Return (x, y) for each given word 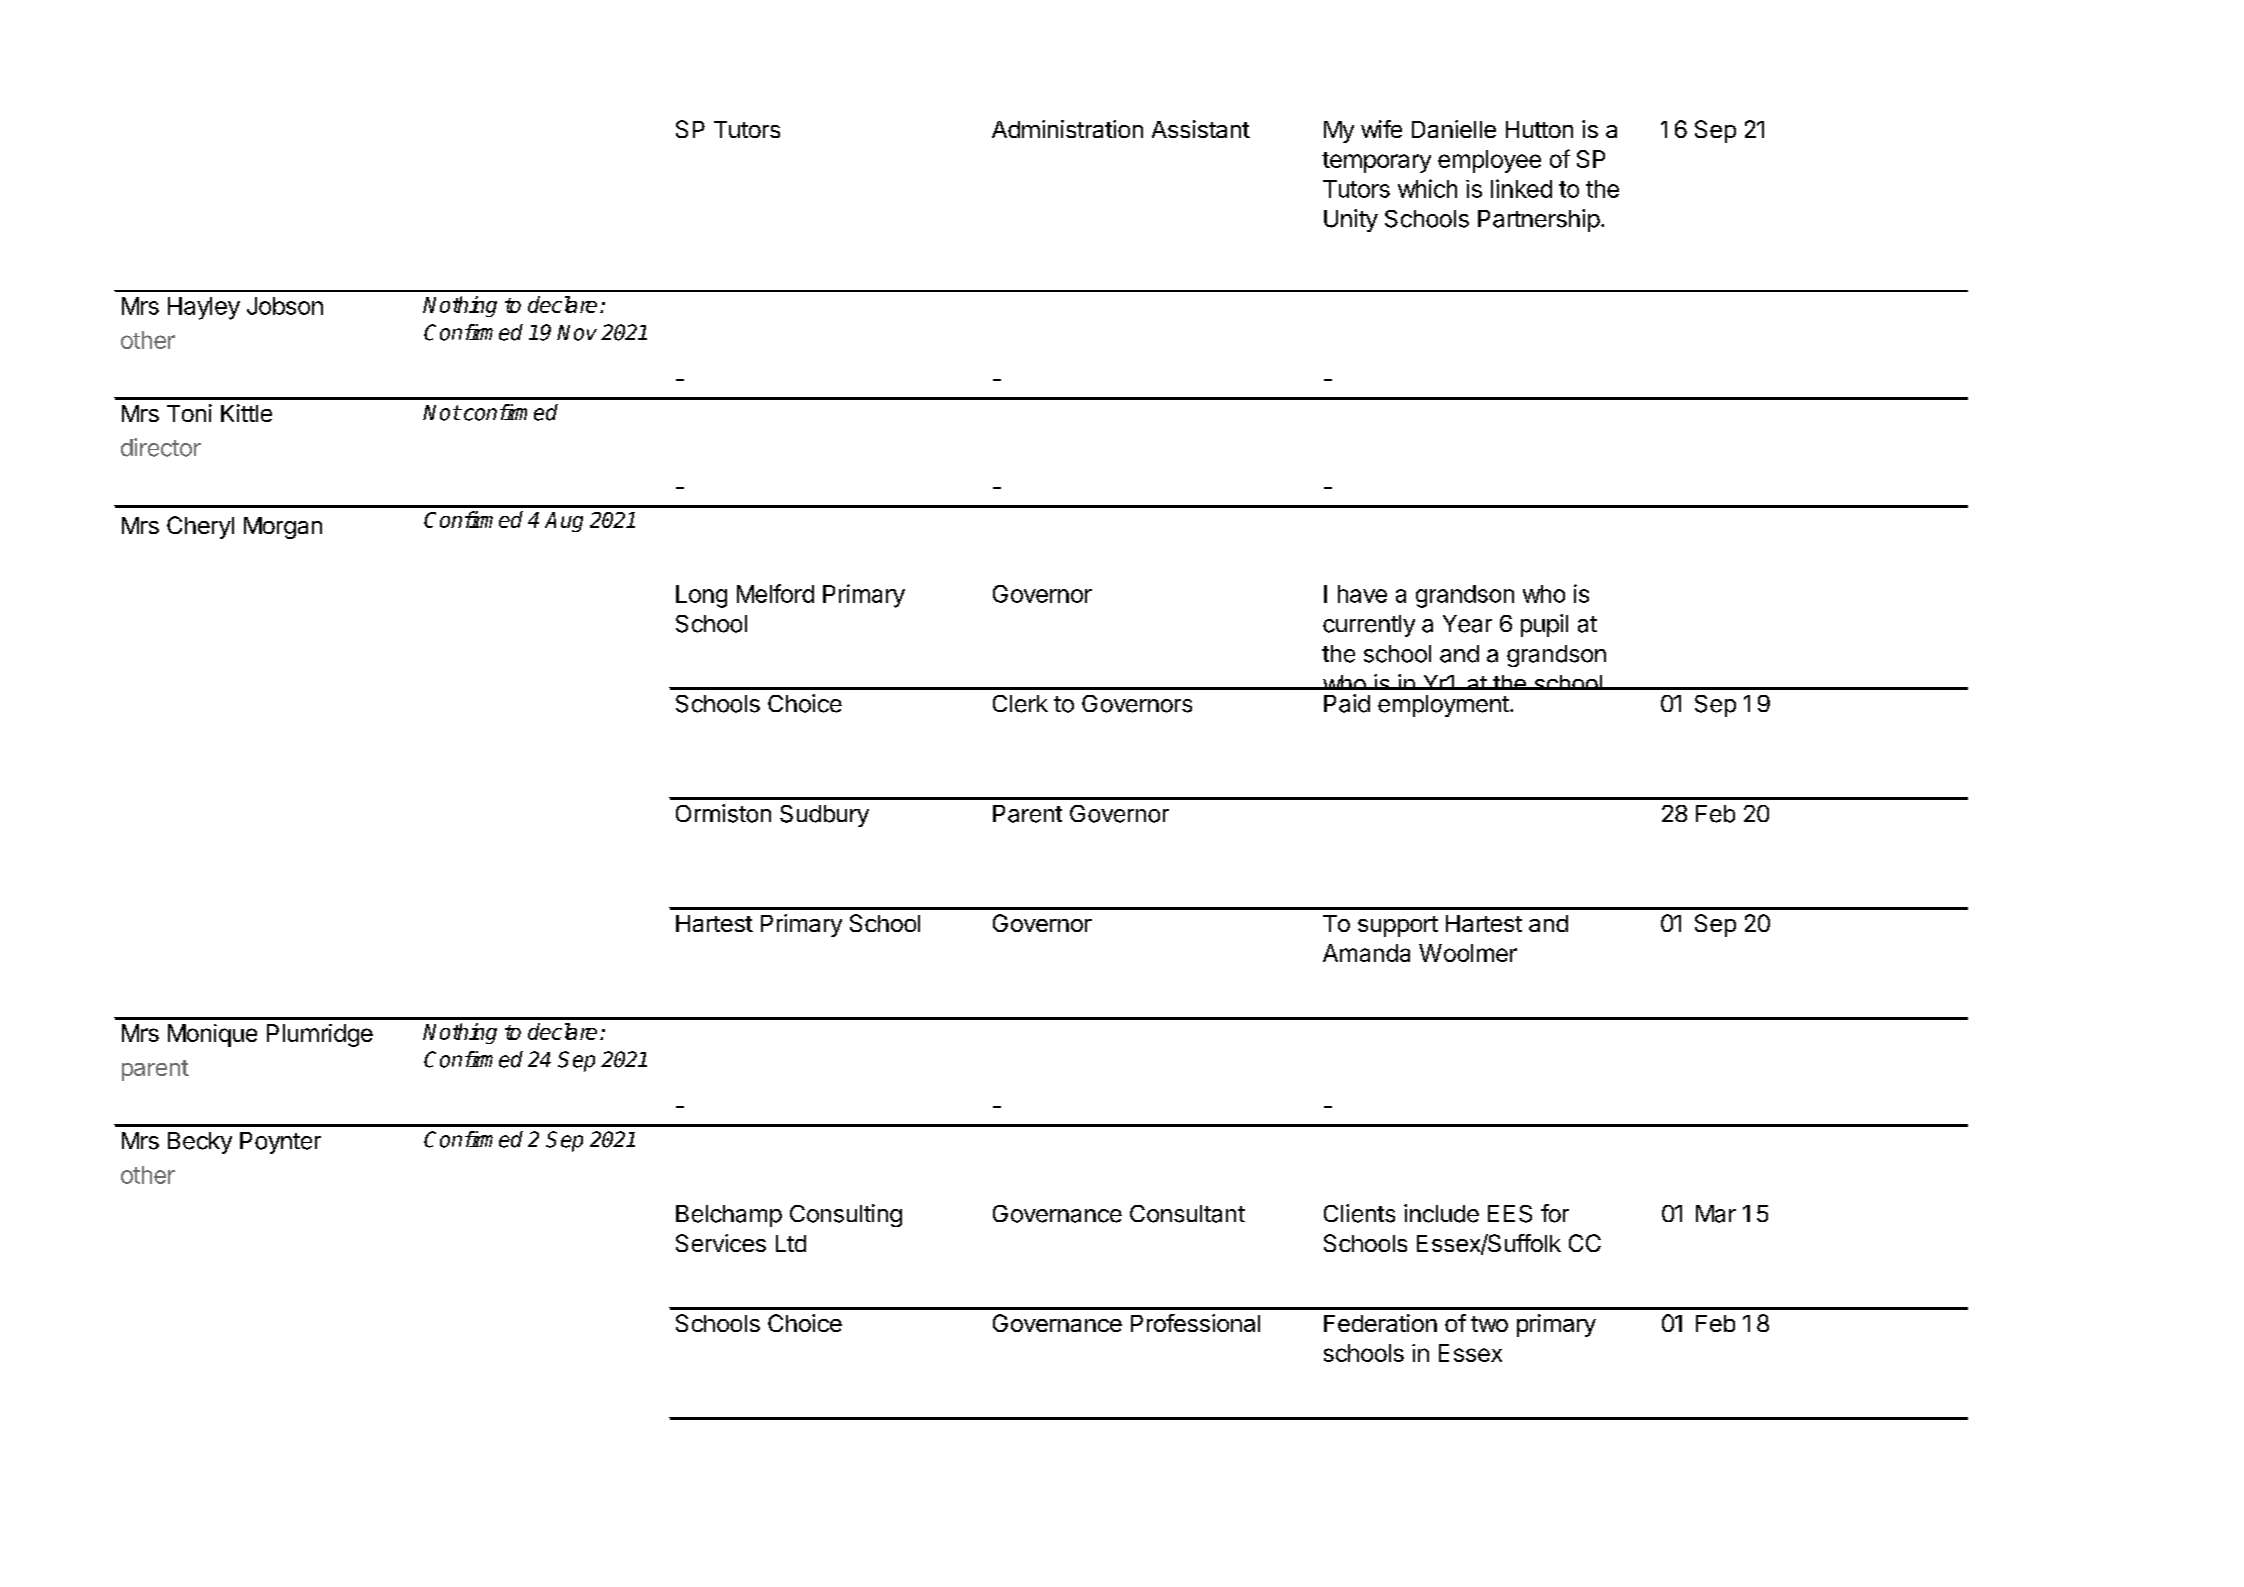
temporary (1376, 162)
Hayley (204, 308)
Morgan (283, 528)
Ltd (791, 1243)
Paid (1347, 703)
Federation (1380, 1323)
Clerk (1020, 704)
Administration (1067, 129)
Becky (200, 1143)
